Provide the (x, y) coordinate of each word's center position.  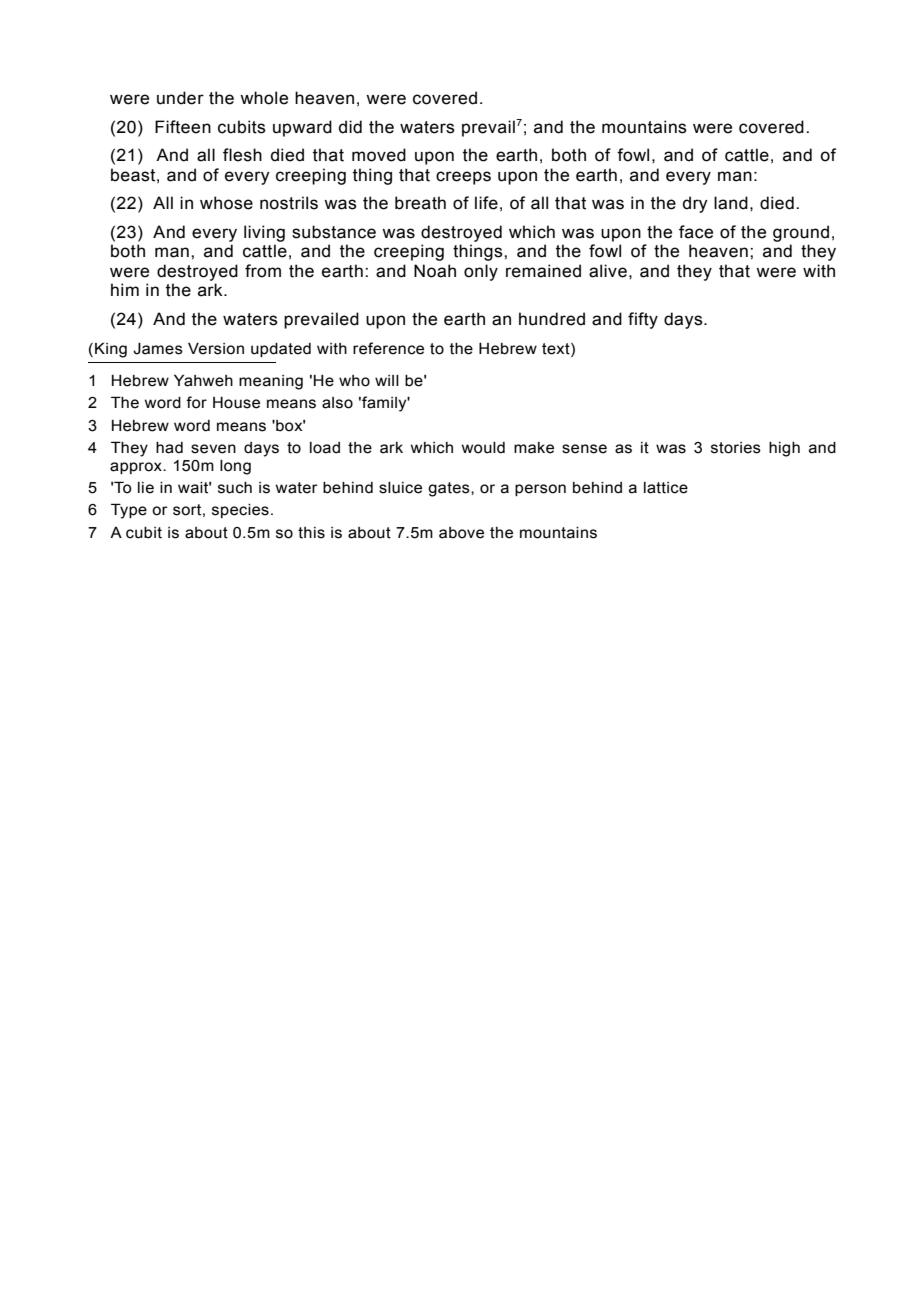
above (461, 533)
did (350, 127)
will (387, 380)
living (264, 233)
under (180, 98)
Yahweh (203, 380)
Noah (435, 271)
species (240, 511)
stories (736, 448)
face (696, 232)
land (731, 203)
